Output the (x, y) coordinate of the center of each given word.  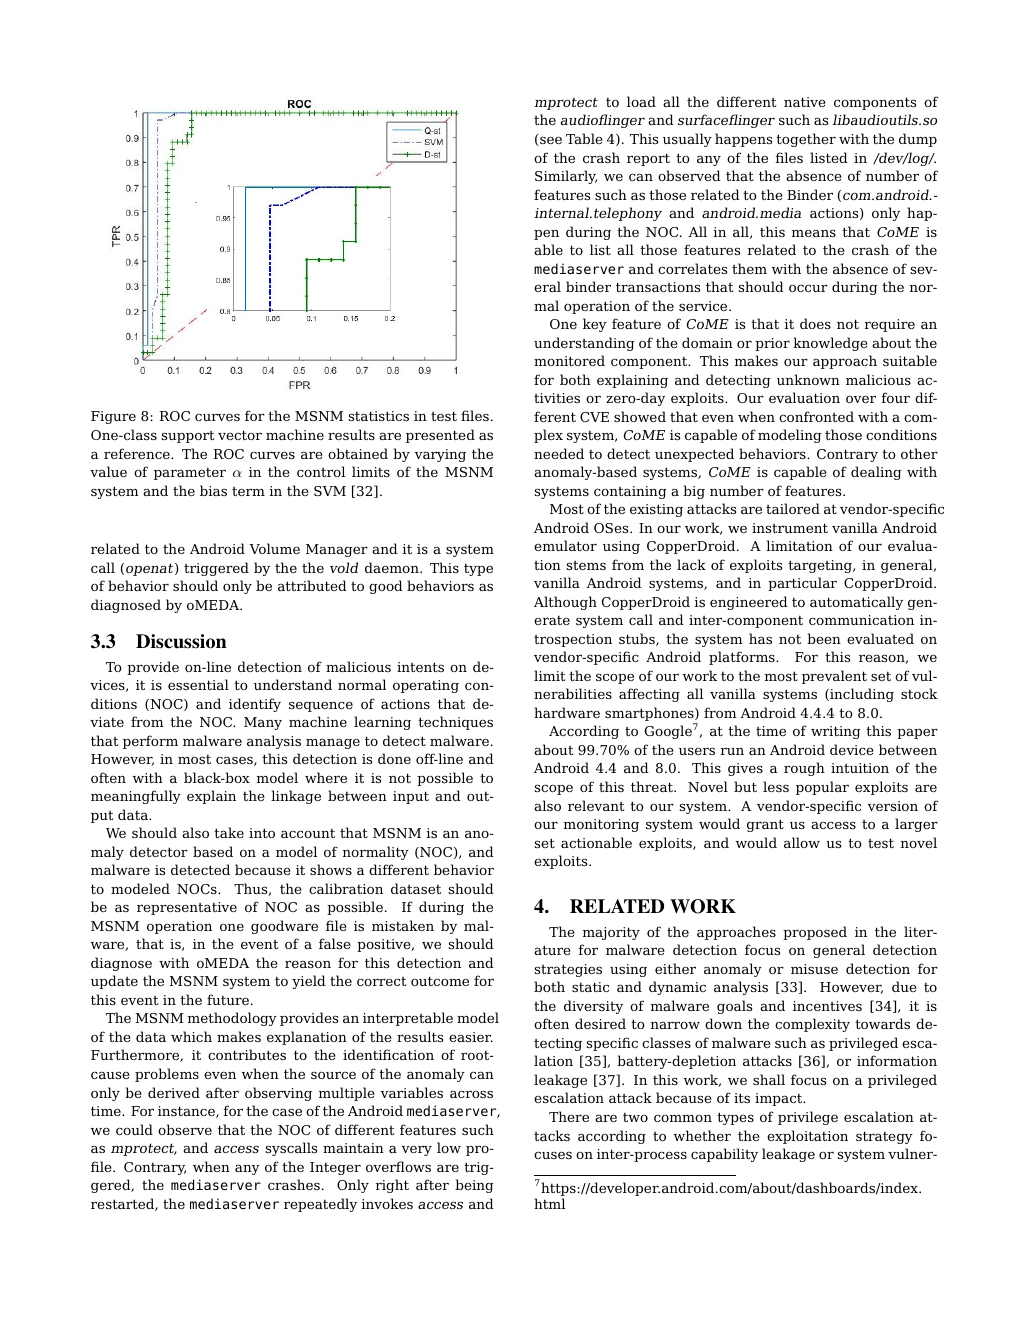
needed (559, 453)
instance (187, 1112)
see (550, 141)
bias (213, 490)
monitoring (601, 825)
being (474, 1186)
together (806, 140)
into (262, 833)
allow (802, 842)
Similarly (566, 177)
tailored (793, 508)
